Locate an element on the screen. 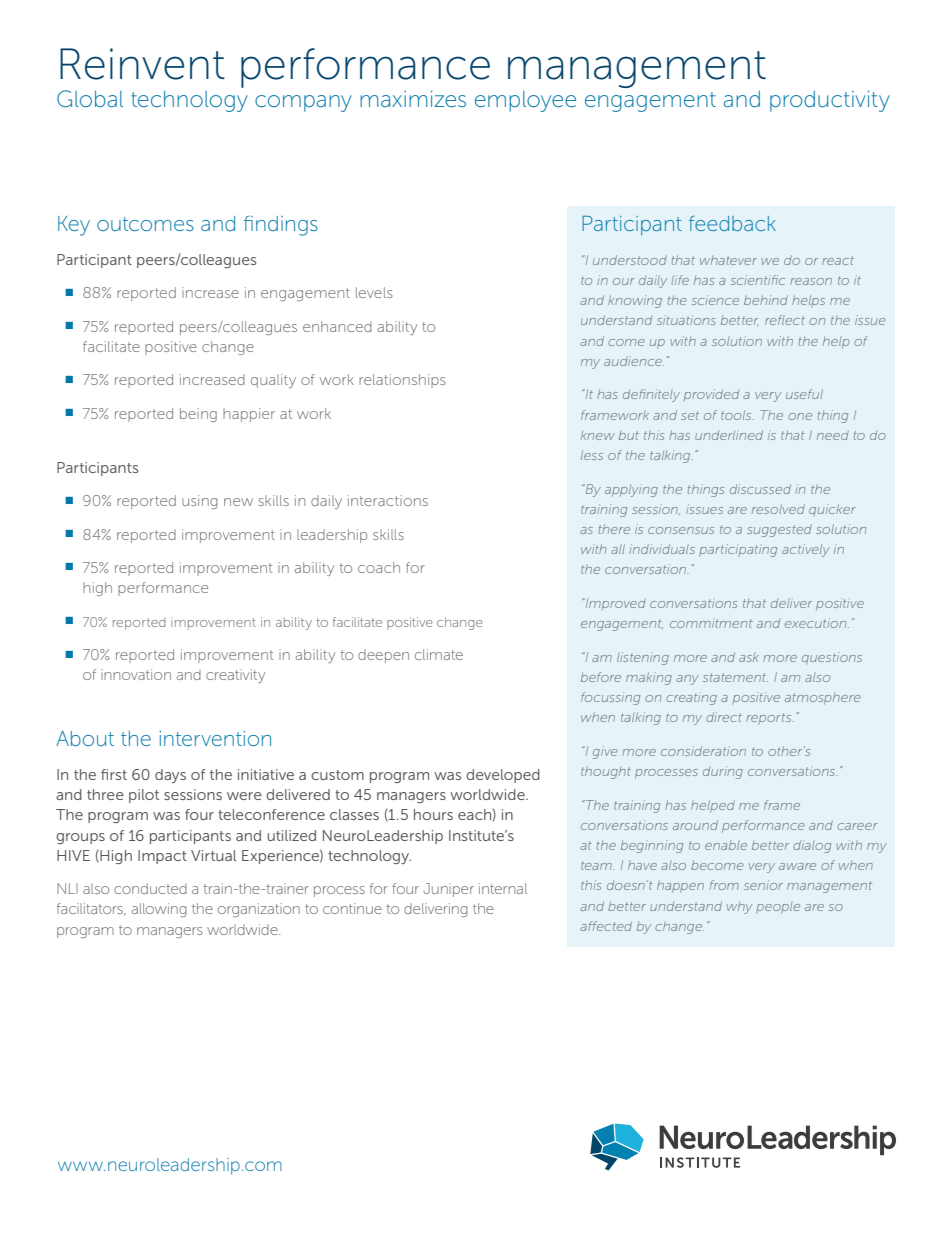 This screenshot has width=952, height=1233. maximizes is located at coordinates (413, 98).
